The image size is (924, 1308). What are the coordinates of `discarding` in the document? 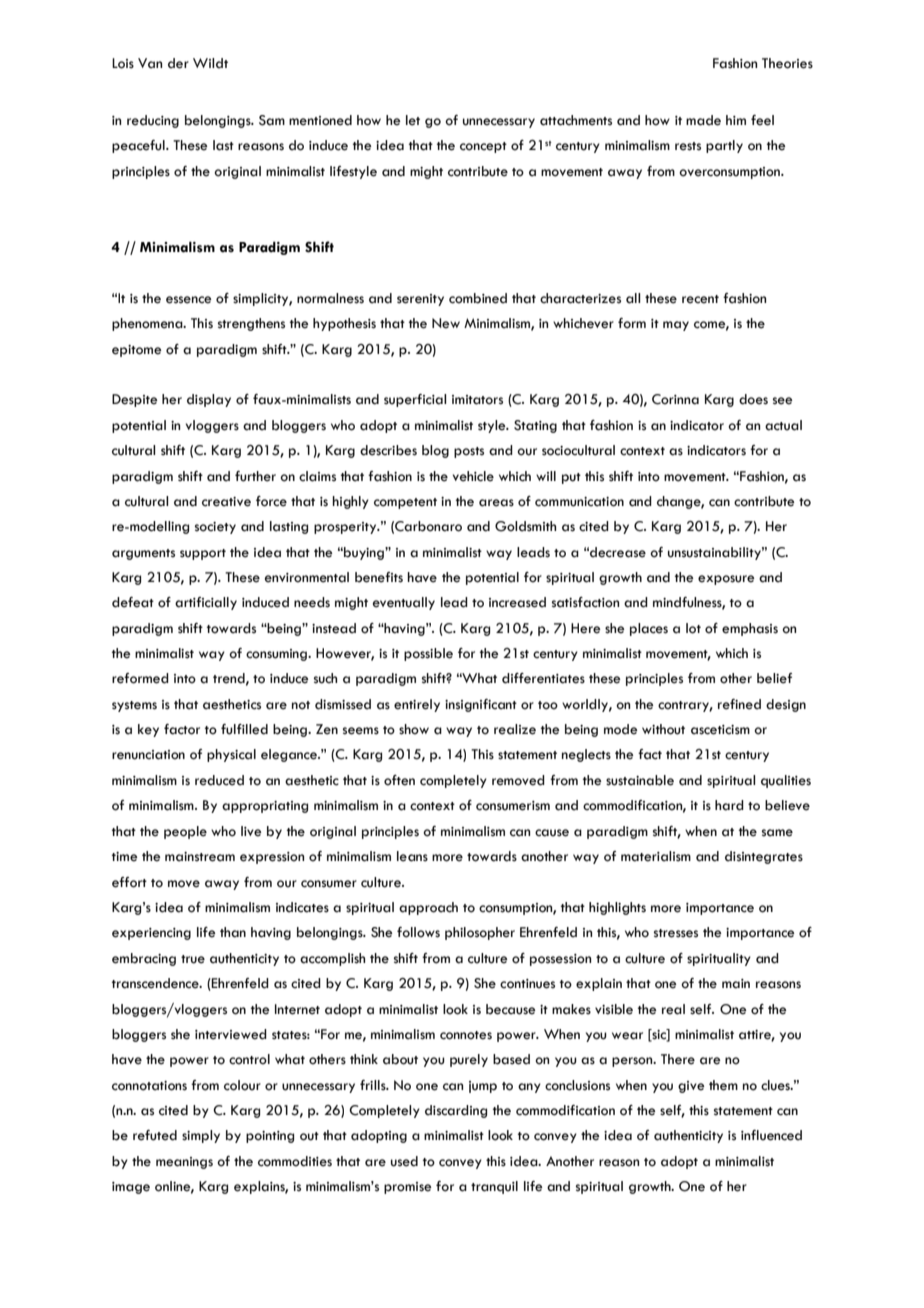 It's located at (456, 1111).
